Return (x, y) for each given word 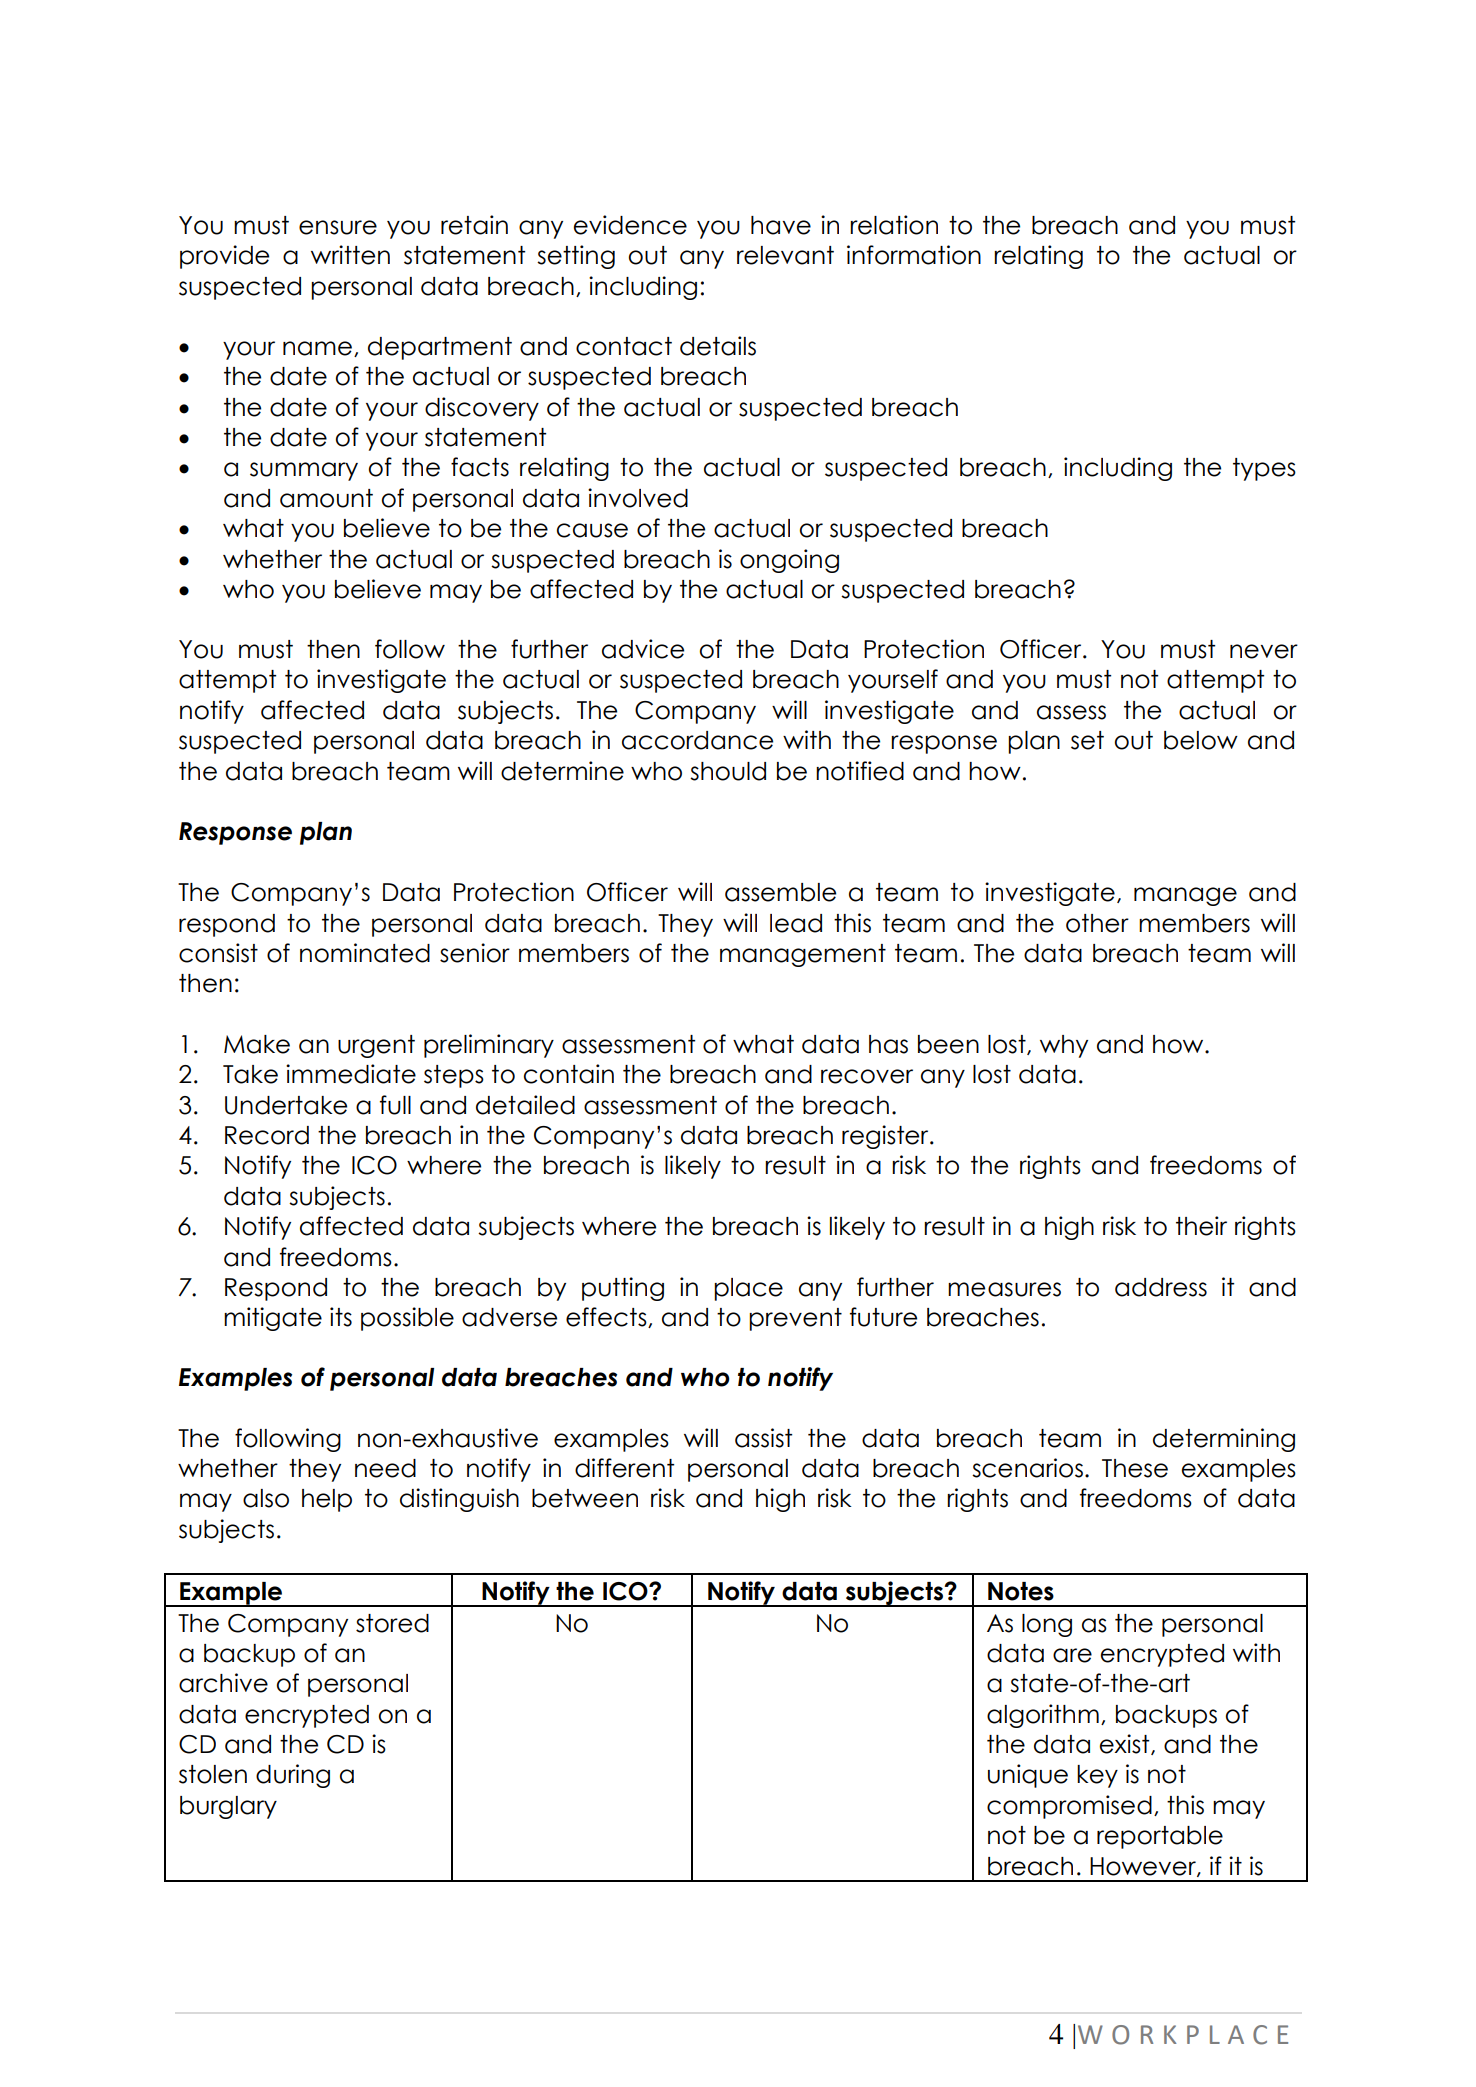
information (914, 255)
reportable (1160, 1837)
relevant (785, 255)
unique (1028, 1776)
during (293, 1776)
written (350, 255)
